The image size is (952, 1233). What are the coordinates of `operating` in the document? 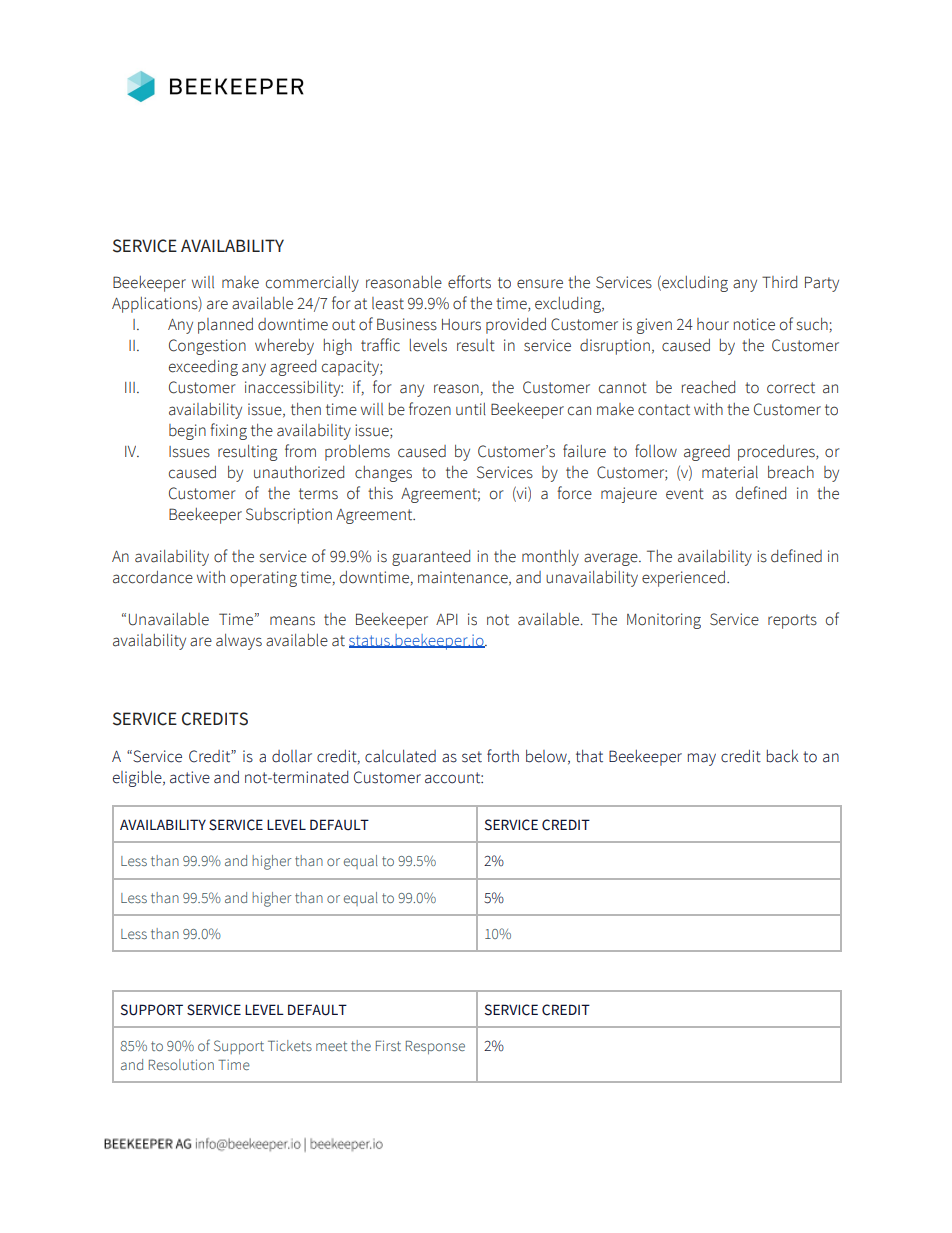 It's located at (263, 579).
